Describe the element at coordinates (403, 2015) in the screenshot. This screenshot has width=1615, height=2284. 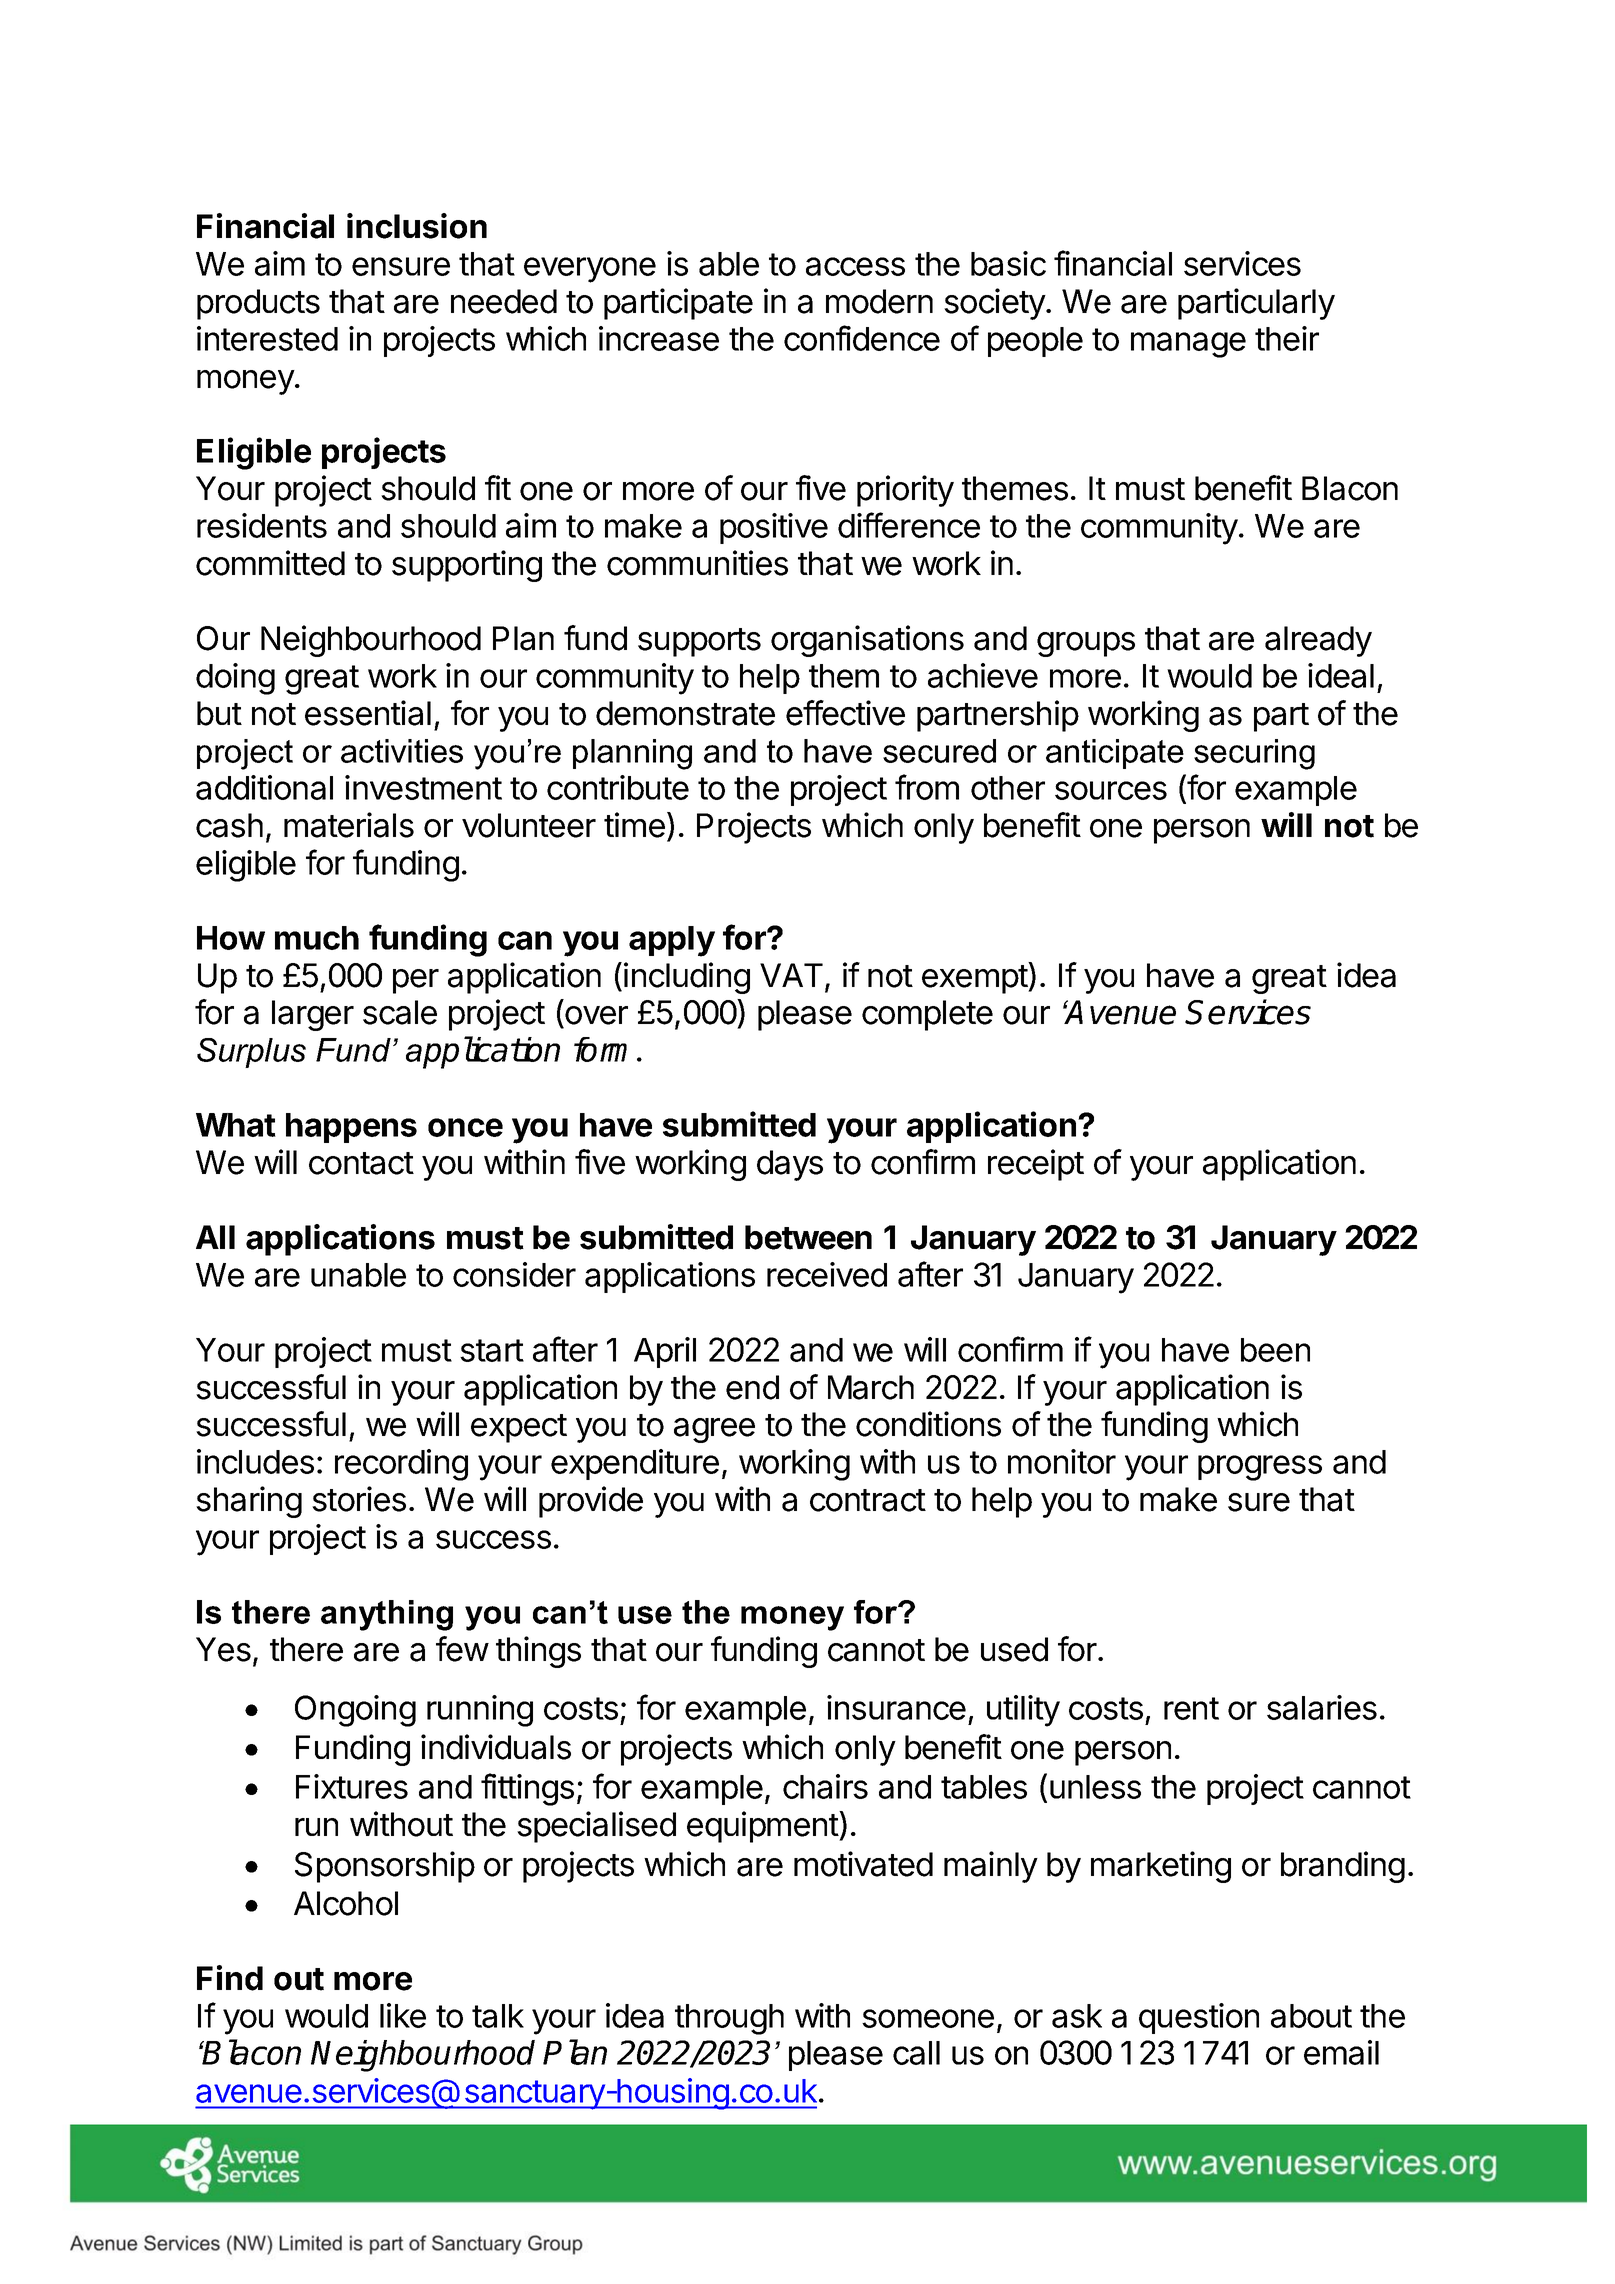
I see `like` at that location.
